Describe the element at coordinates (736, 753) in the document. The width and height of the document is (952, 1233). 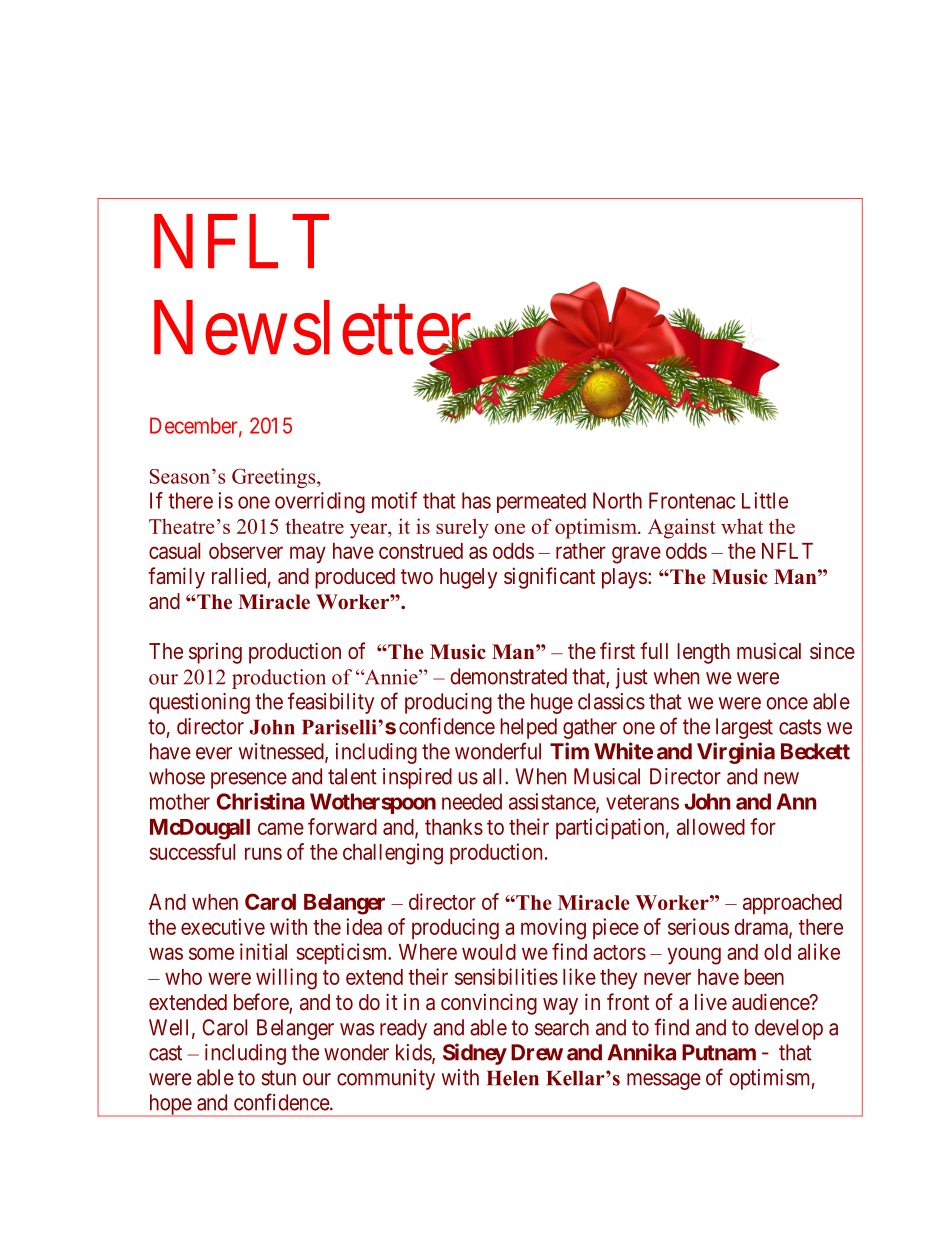
I see `Virginia` at that location.
